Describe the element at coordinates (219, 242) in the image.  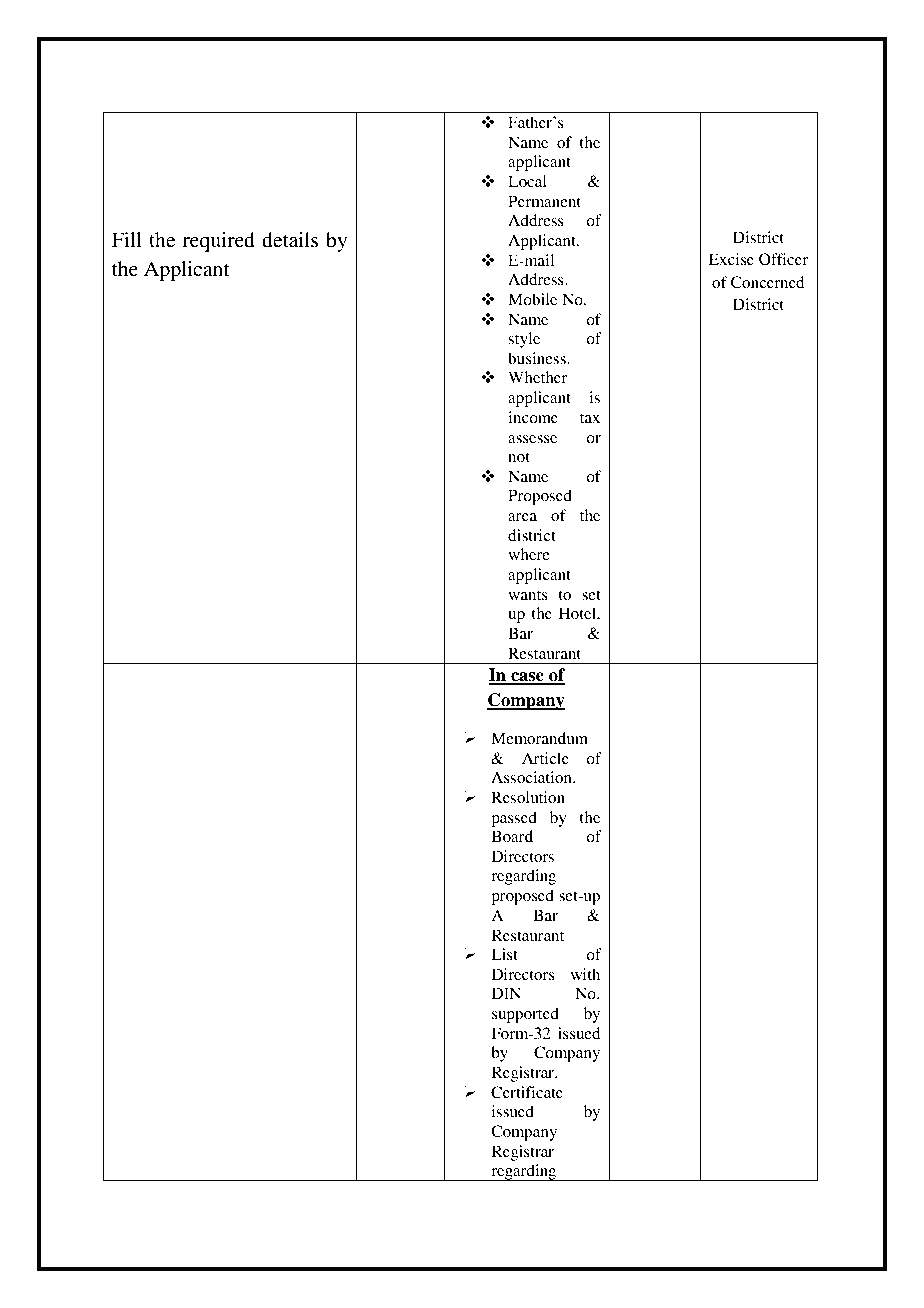
I see `required` at that location.
